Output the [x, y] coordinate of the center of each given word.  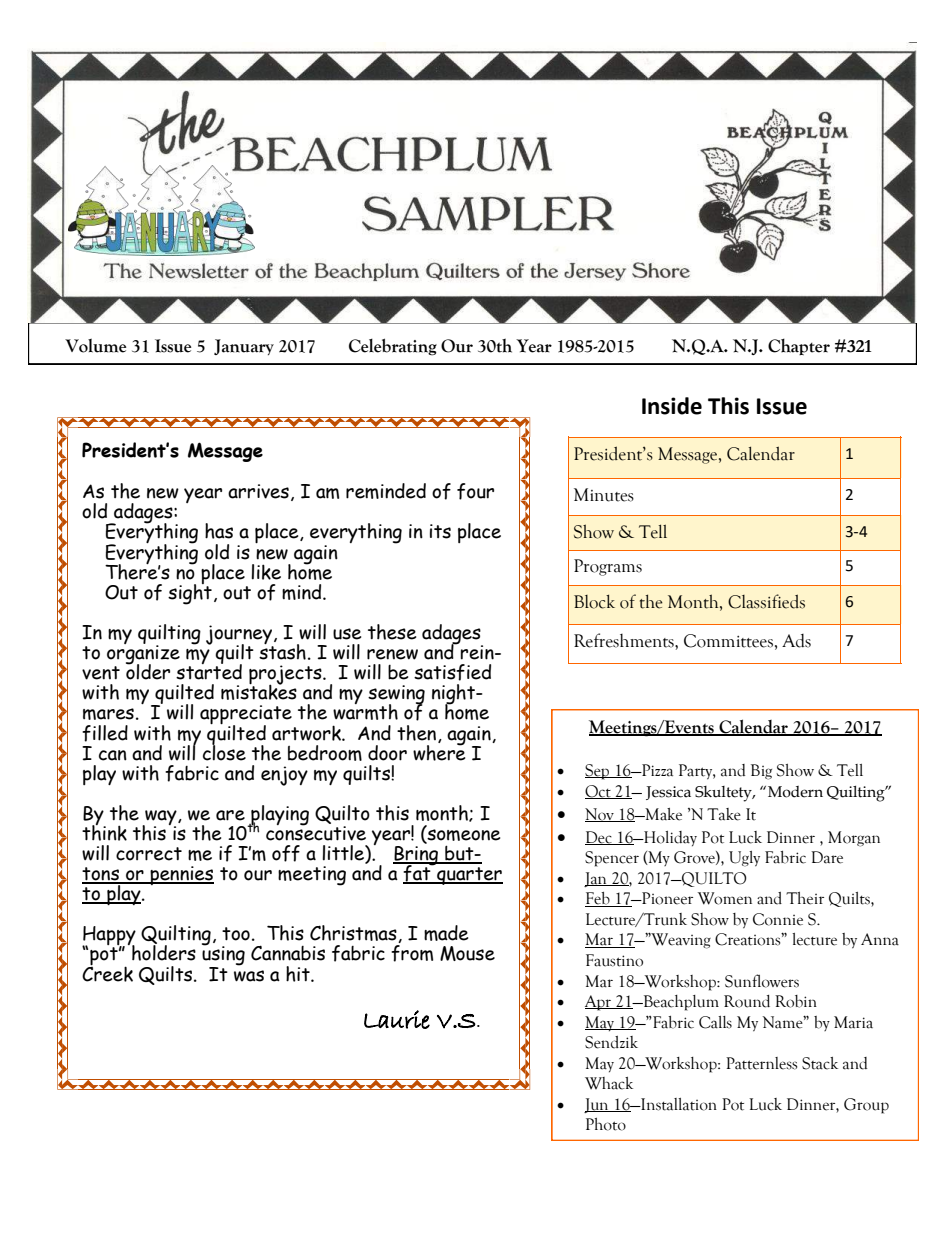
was [249, 976]
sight [190, 593]
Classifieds [766, 601]
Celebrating [393, 347]
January [244, 347]
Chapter [799, 346]
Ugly [744, 859]
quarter [469, 876]
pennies [181, 875]
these [392, 632]
